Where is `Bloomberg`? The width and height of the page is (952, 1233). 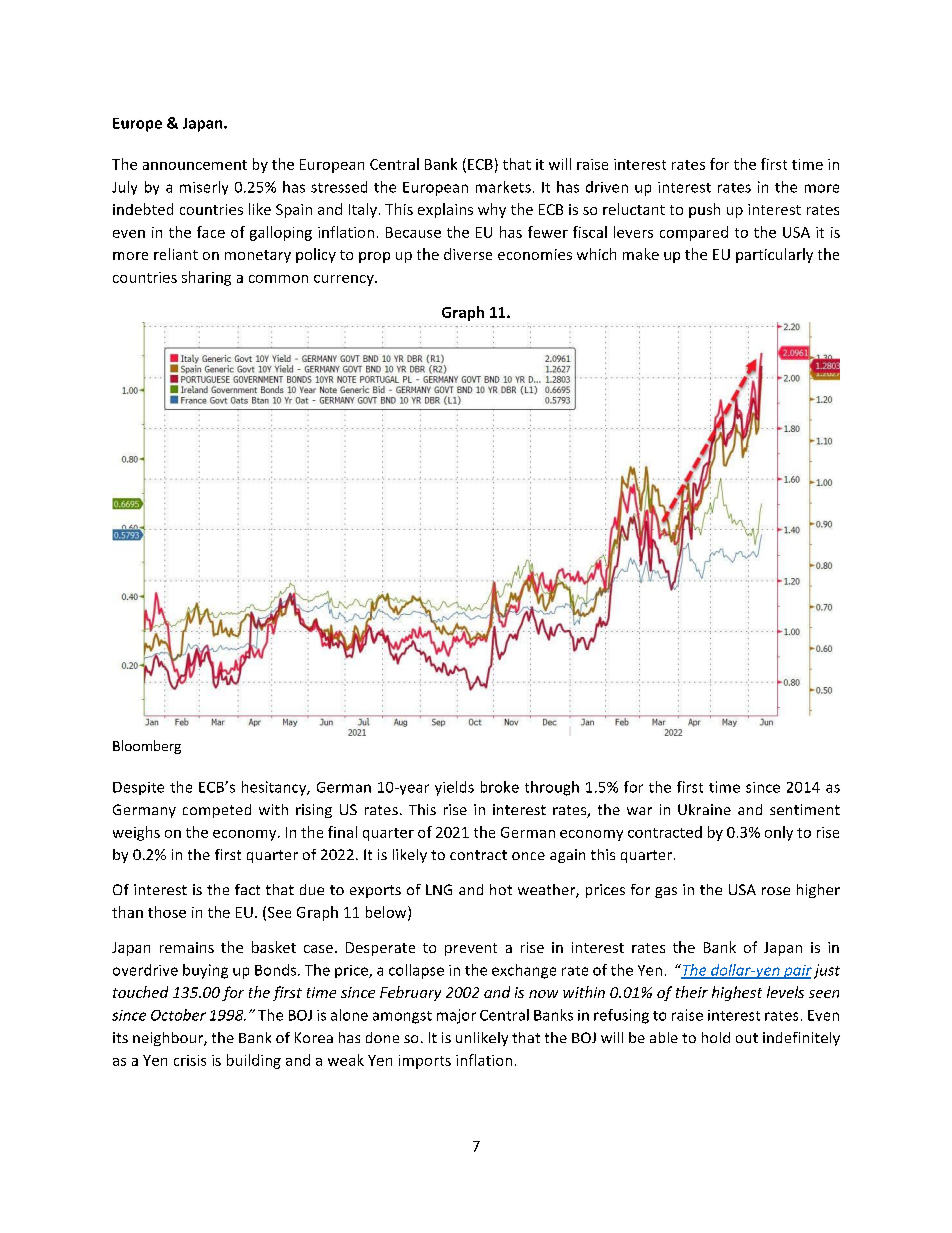
Bloomberg is located at coordinates (147, 747).
